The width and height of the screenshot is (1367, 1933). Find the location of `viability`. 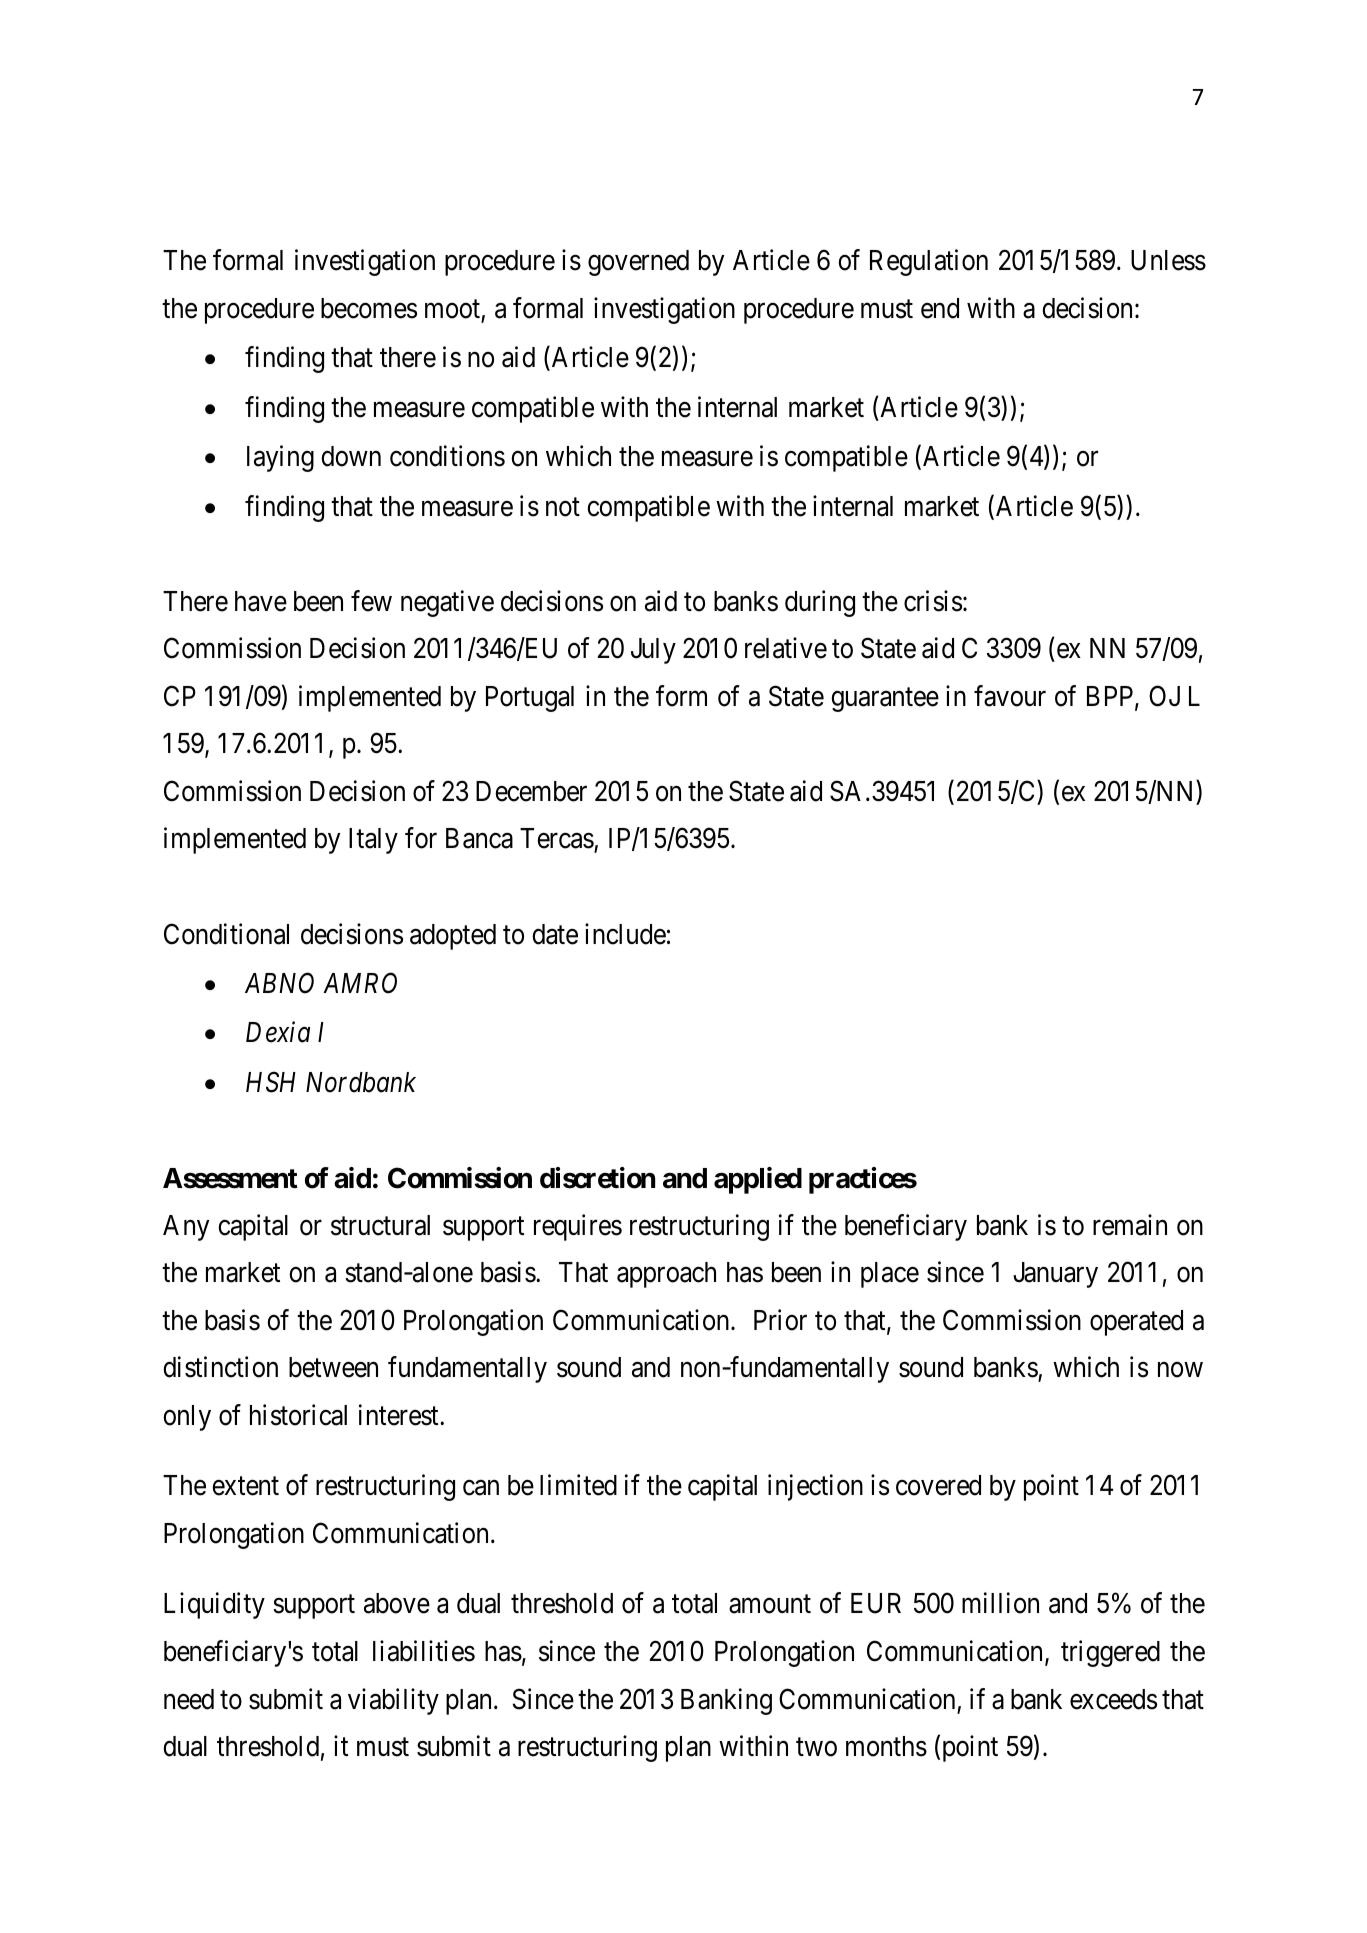

viability is located at coordinates (393, 1701).
